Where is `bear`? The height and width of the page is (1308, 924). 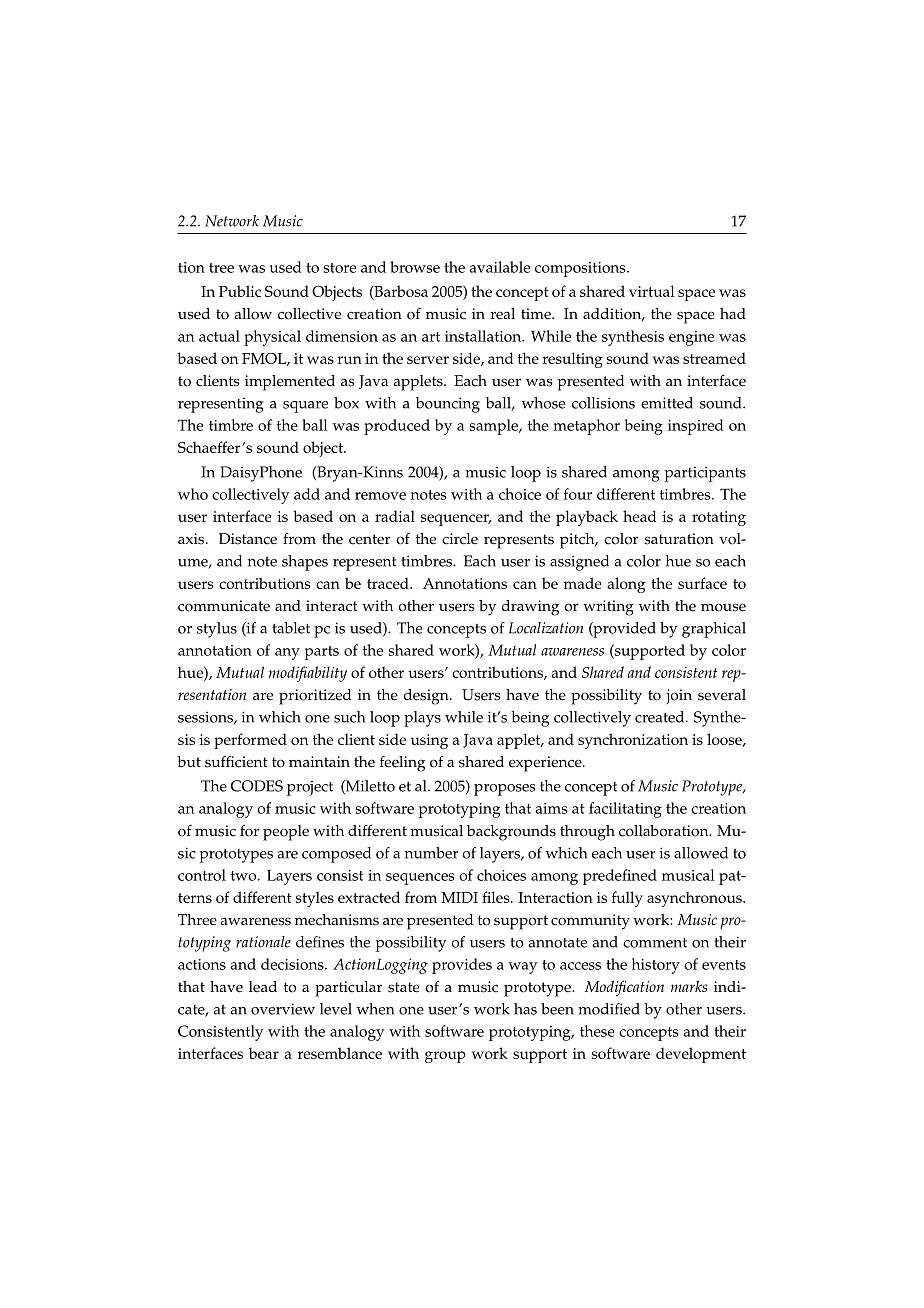
bear is located at coordinates (264, 1053).
